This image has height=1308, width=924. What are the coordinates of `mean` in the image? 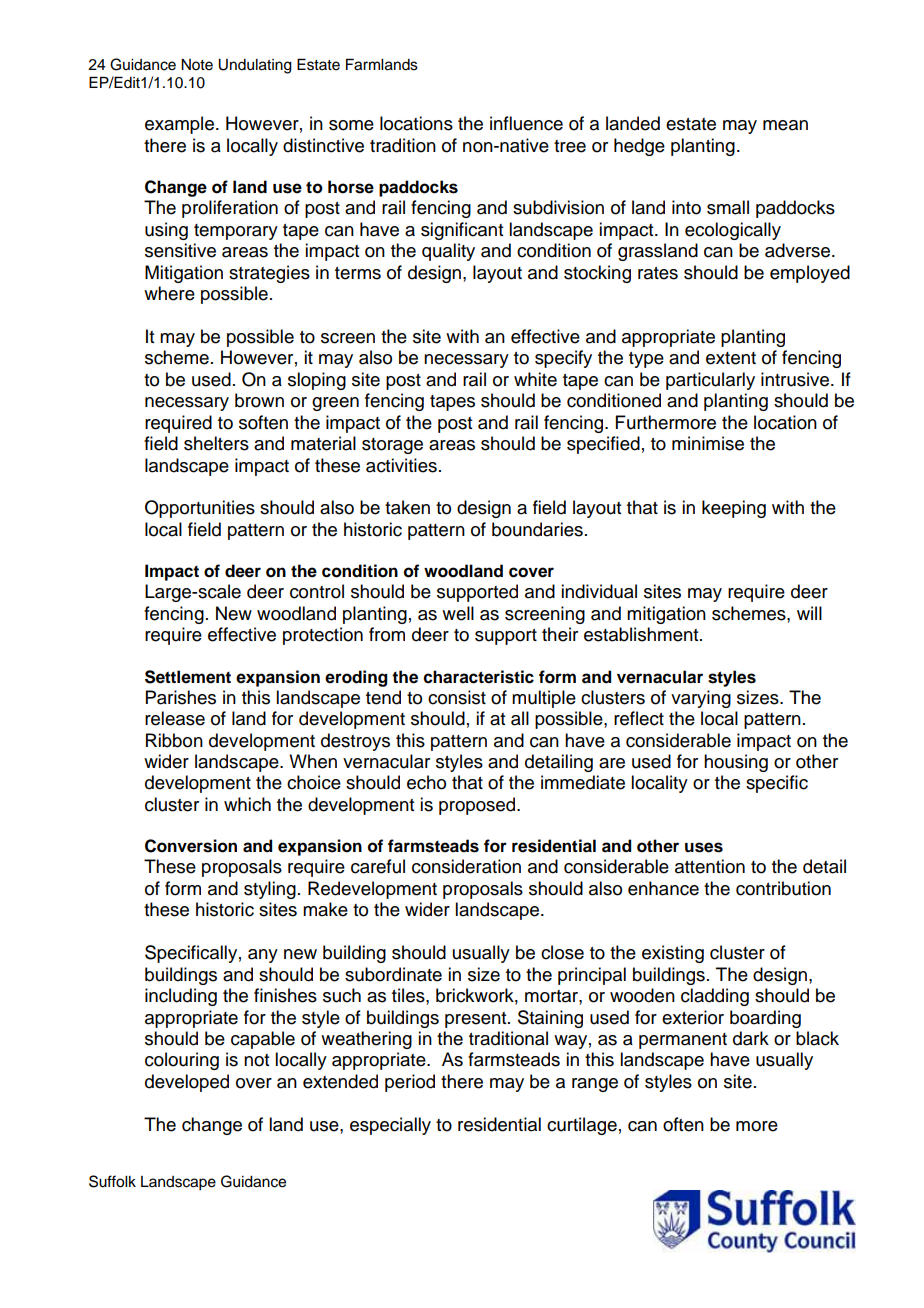 It's located at (785, 125).
